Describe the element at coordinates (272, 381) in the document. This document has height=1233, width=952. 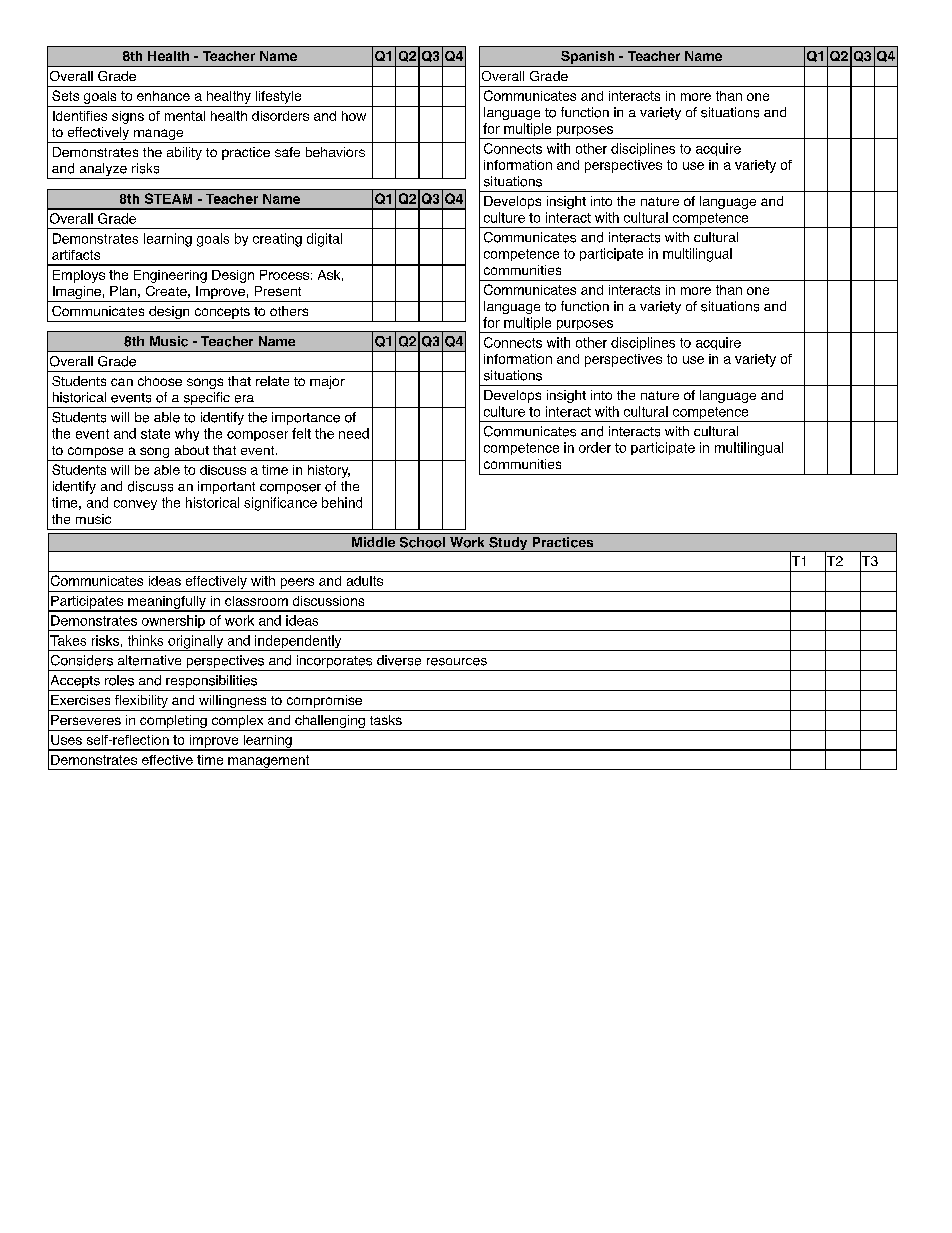
I see `relate` at that location.
